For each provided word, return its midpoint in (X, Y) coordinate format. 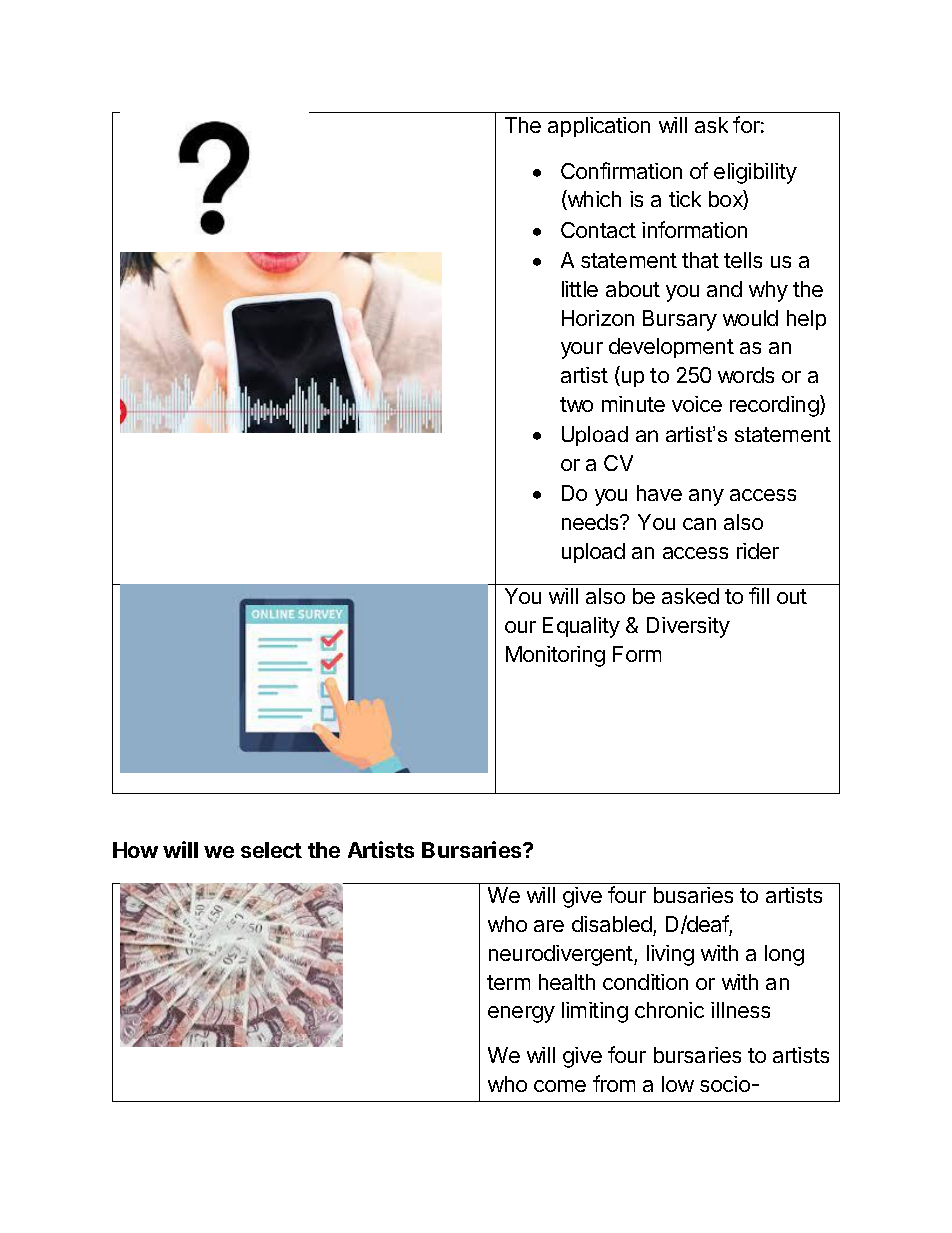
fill (759, 595)
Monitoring (555, 656)
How (135, 850)
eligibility (755, 173)
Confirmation (621, 170)
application (599, 127)
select (271, 850)
